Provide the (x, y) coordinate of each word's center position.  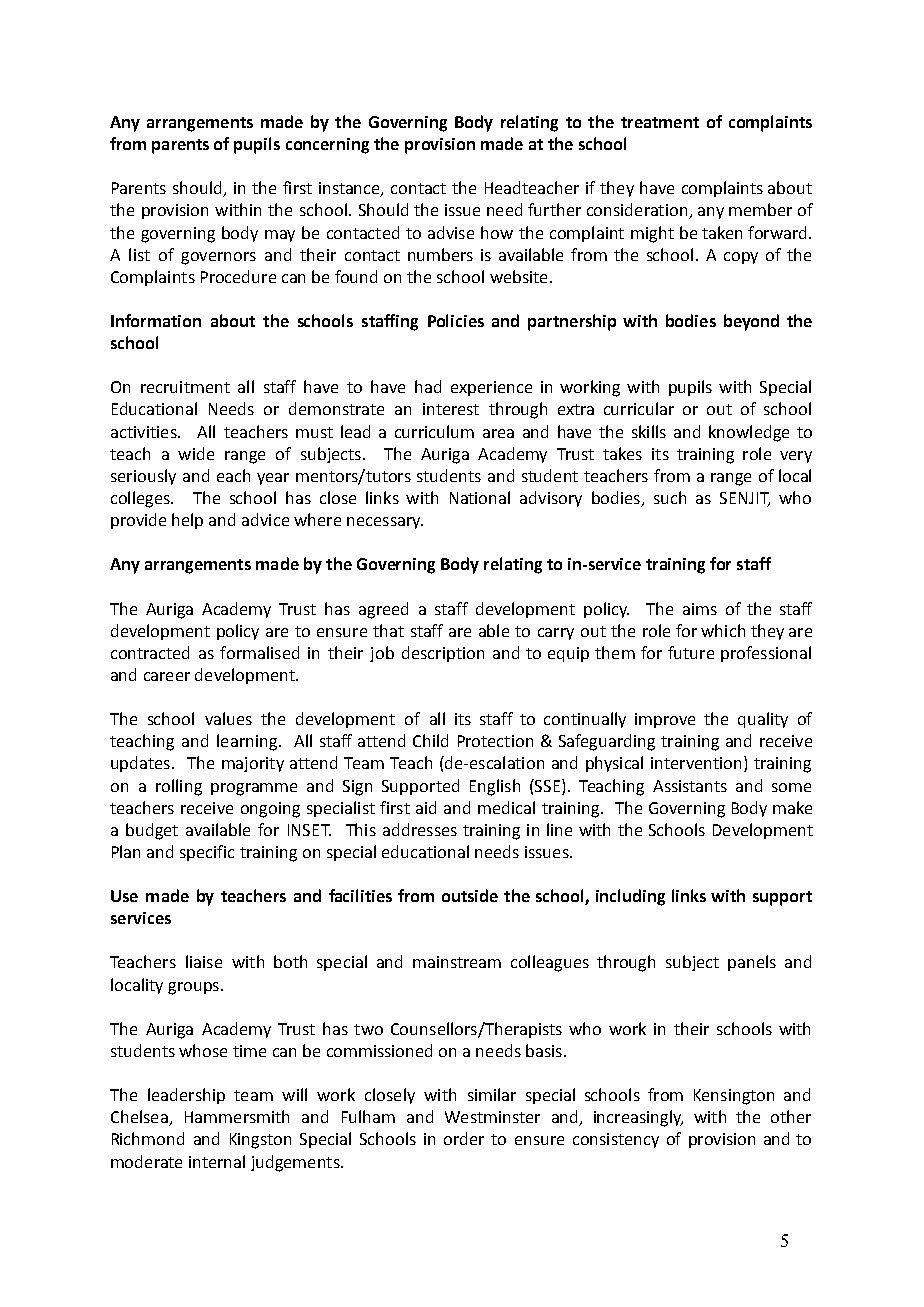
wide (196, 453)
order (464, 1138)
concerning (327, 146)
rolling (179, 787)
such (670, 497)
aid (426, 807)
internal (217, 1161)
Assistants (690, 786)
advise (451, 232)
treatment (660, 122)
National (480, 497)
